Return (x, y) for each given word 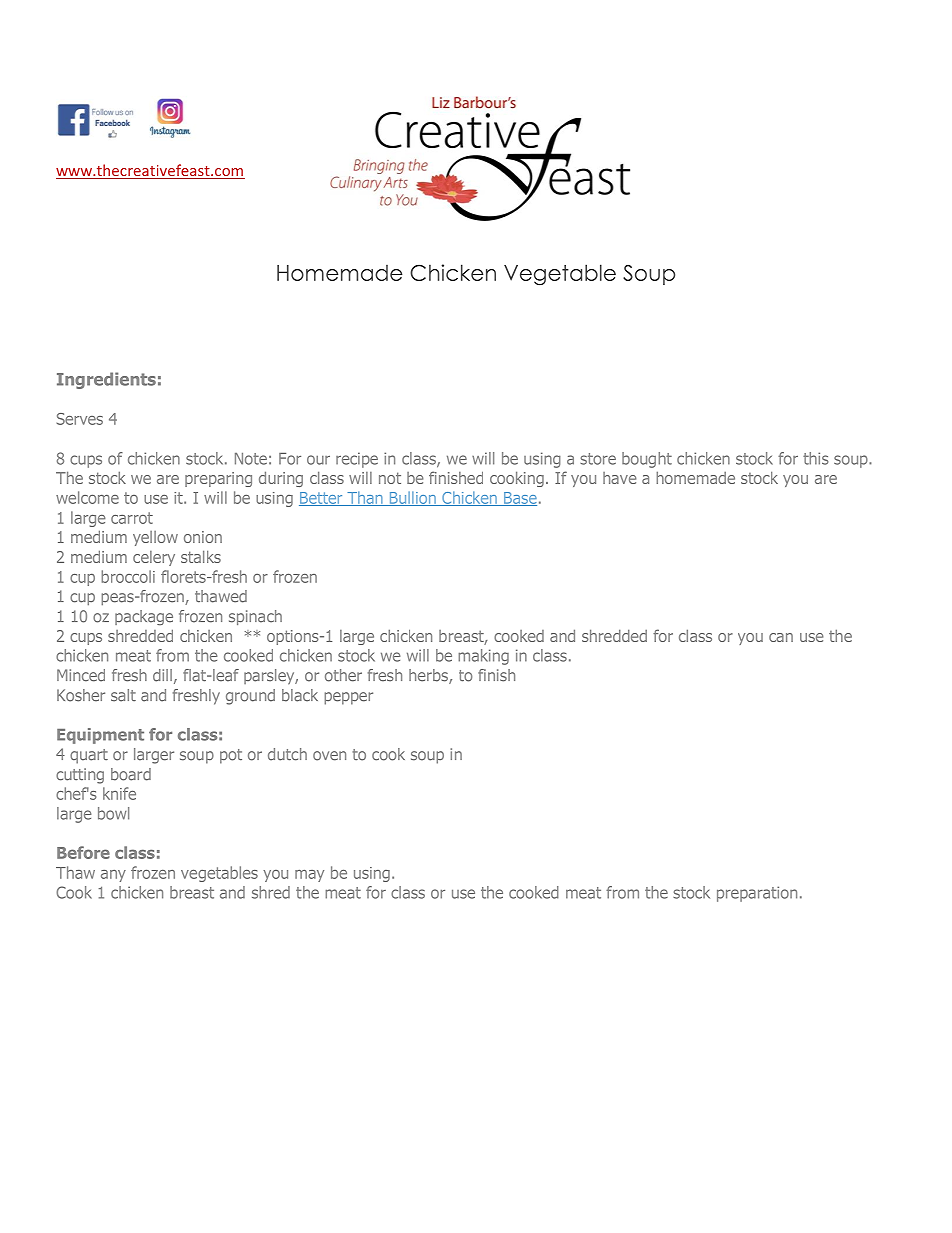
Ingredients (106, 380)
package (144, 617)
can (781, 637)
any (113, 876)
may (309, 876)
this (816, 458)
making (483, 657)
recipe (357, 460)
